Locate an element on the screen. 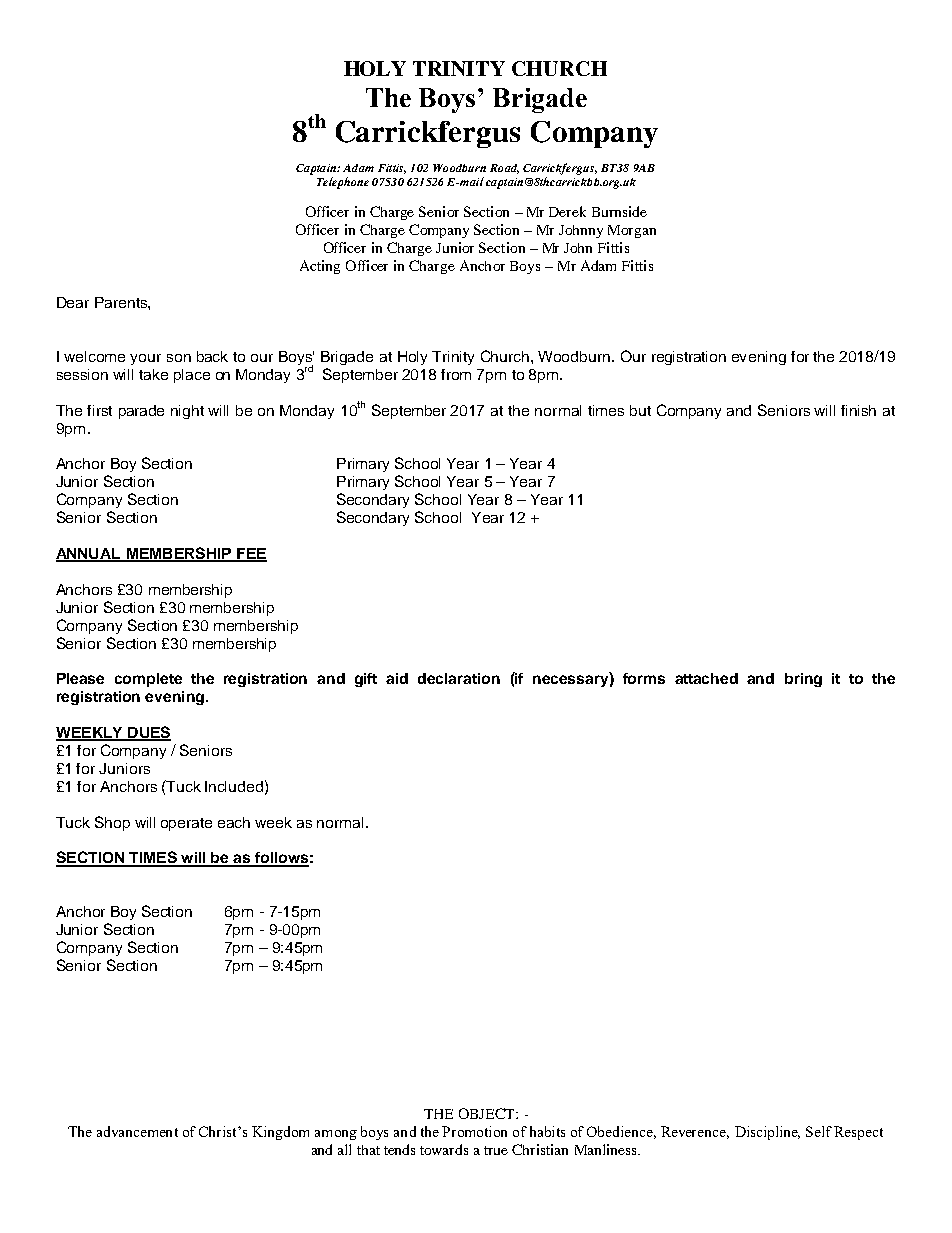 This screenshot has height=1233, width=952. take is located at coordinates (153, 374).
